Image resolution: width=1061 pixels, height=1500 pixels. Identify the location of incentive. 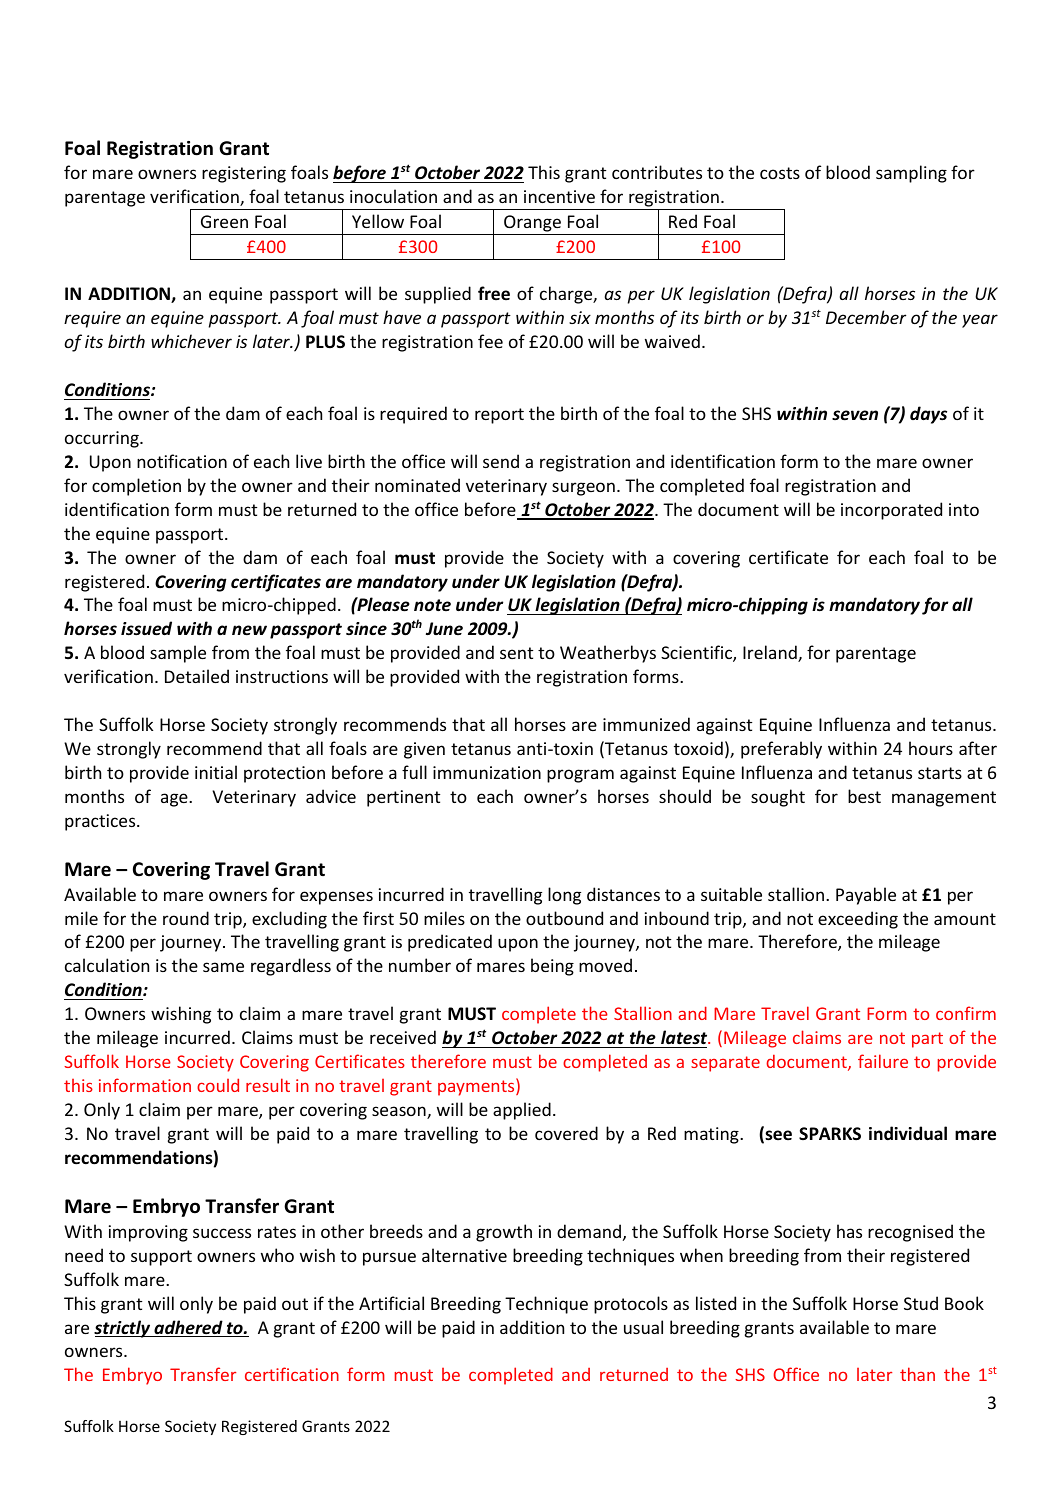
(559, 196).
